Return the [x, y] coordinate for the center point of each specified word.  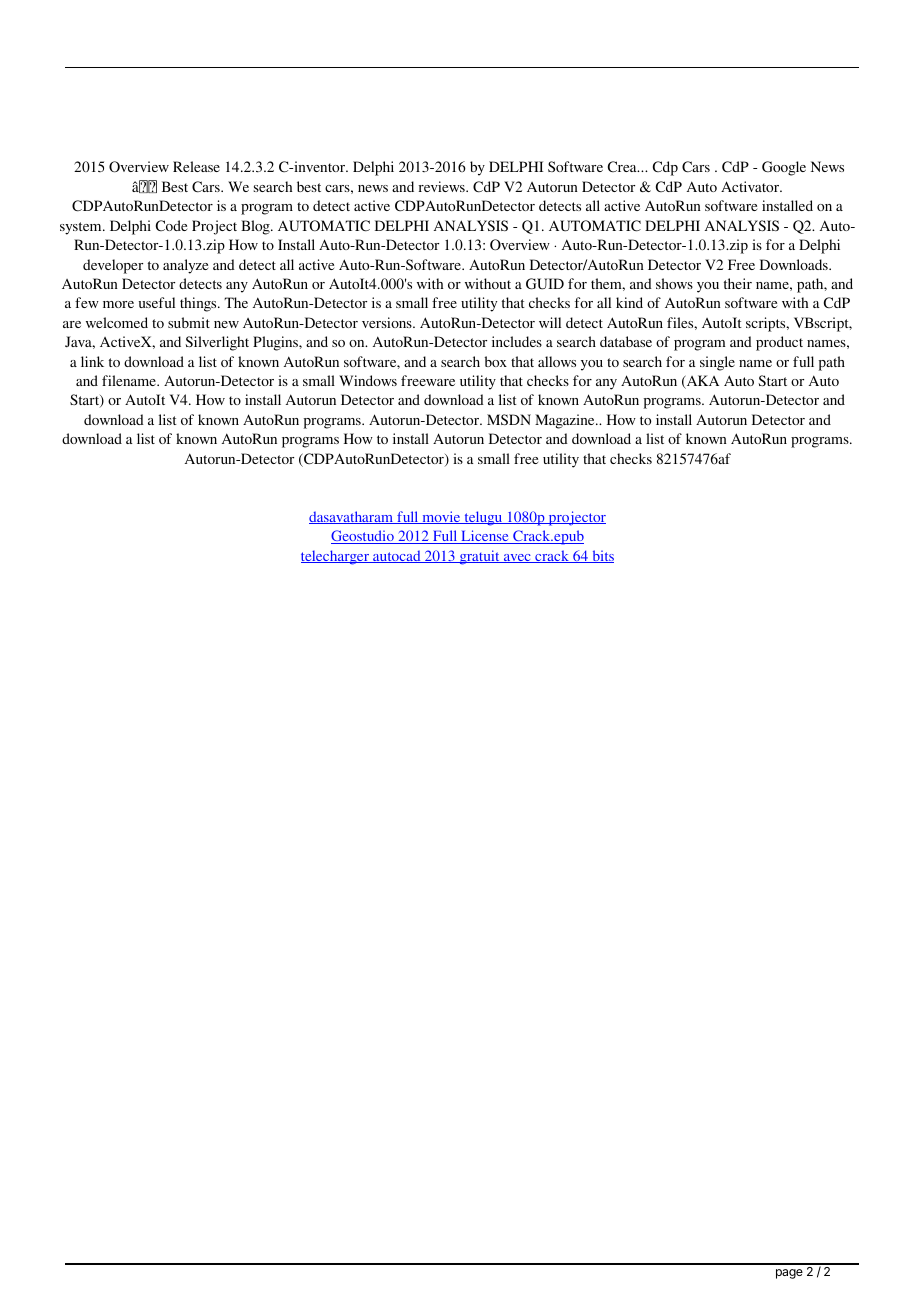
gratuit [479, 557]
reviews [443, 186]
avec [517, 558]
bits [602, 556]
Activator [751, 186]
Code [171, 225]
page [789, 1274]
